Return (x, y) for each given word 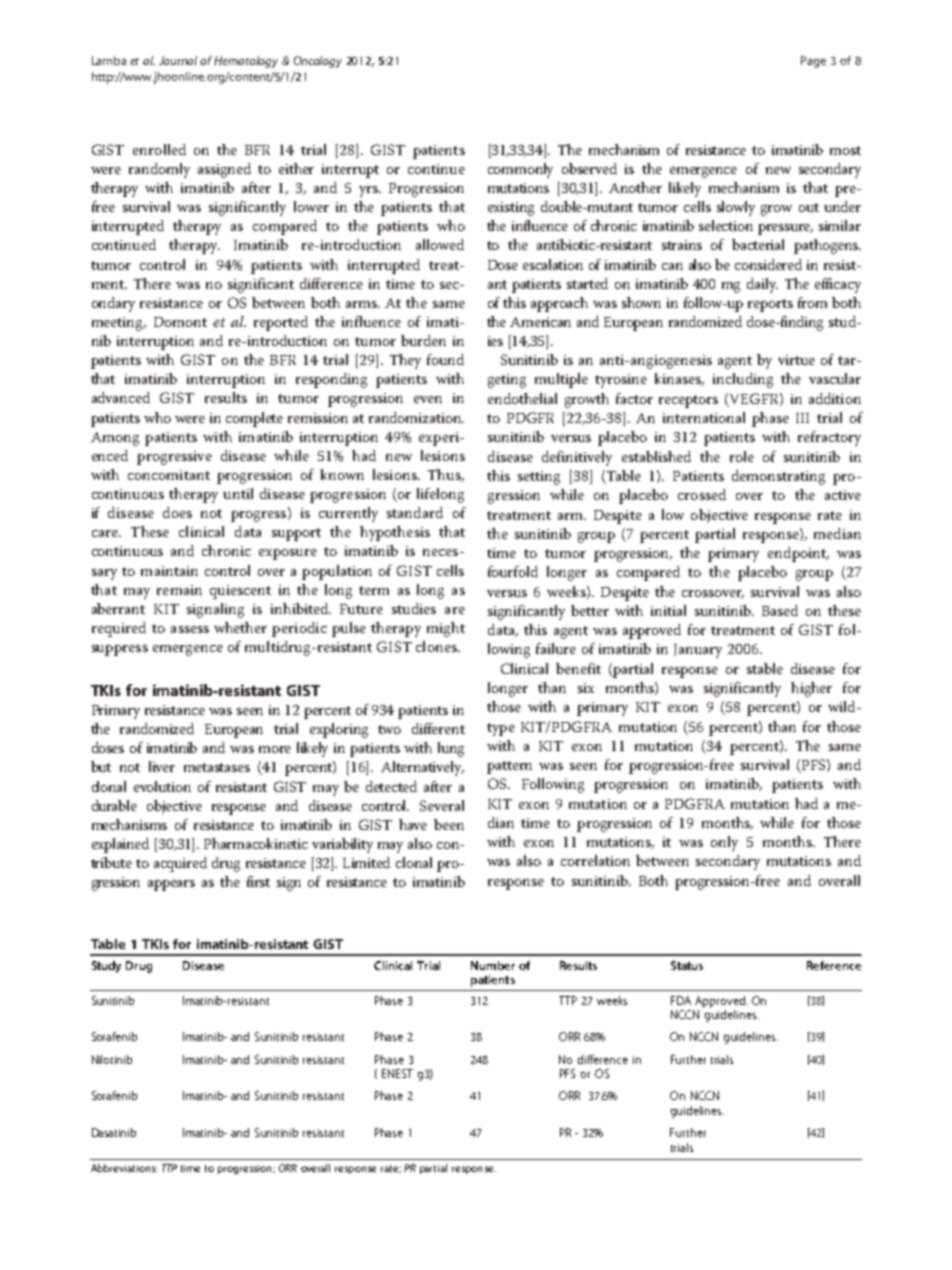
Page (813, 62)
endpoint (798, 554)
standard (415, 512)
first (258, 881)
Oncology (318, 62)
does (177, 512)
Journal (178, 60)
